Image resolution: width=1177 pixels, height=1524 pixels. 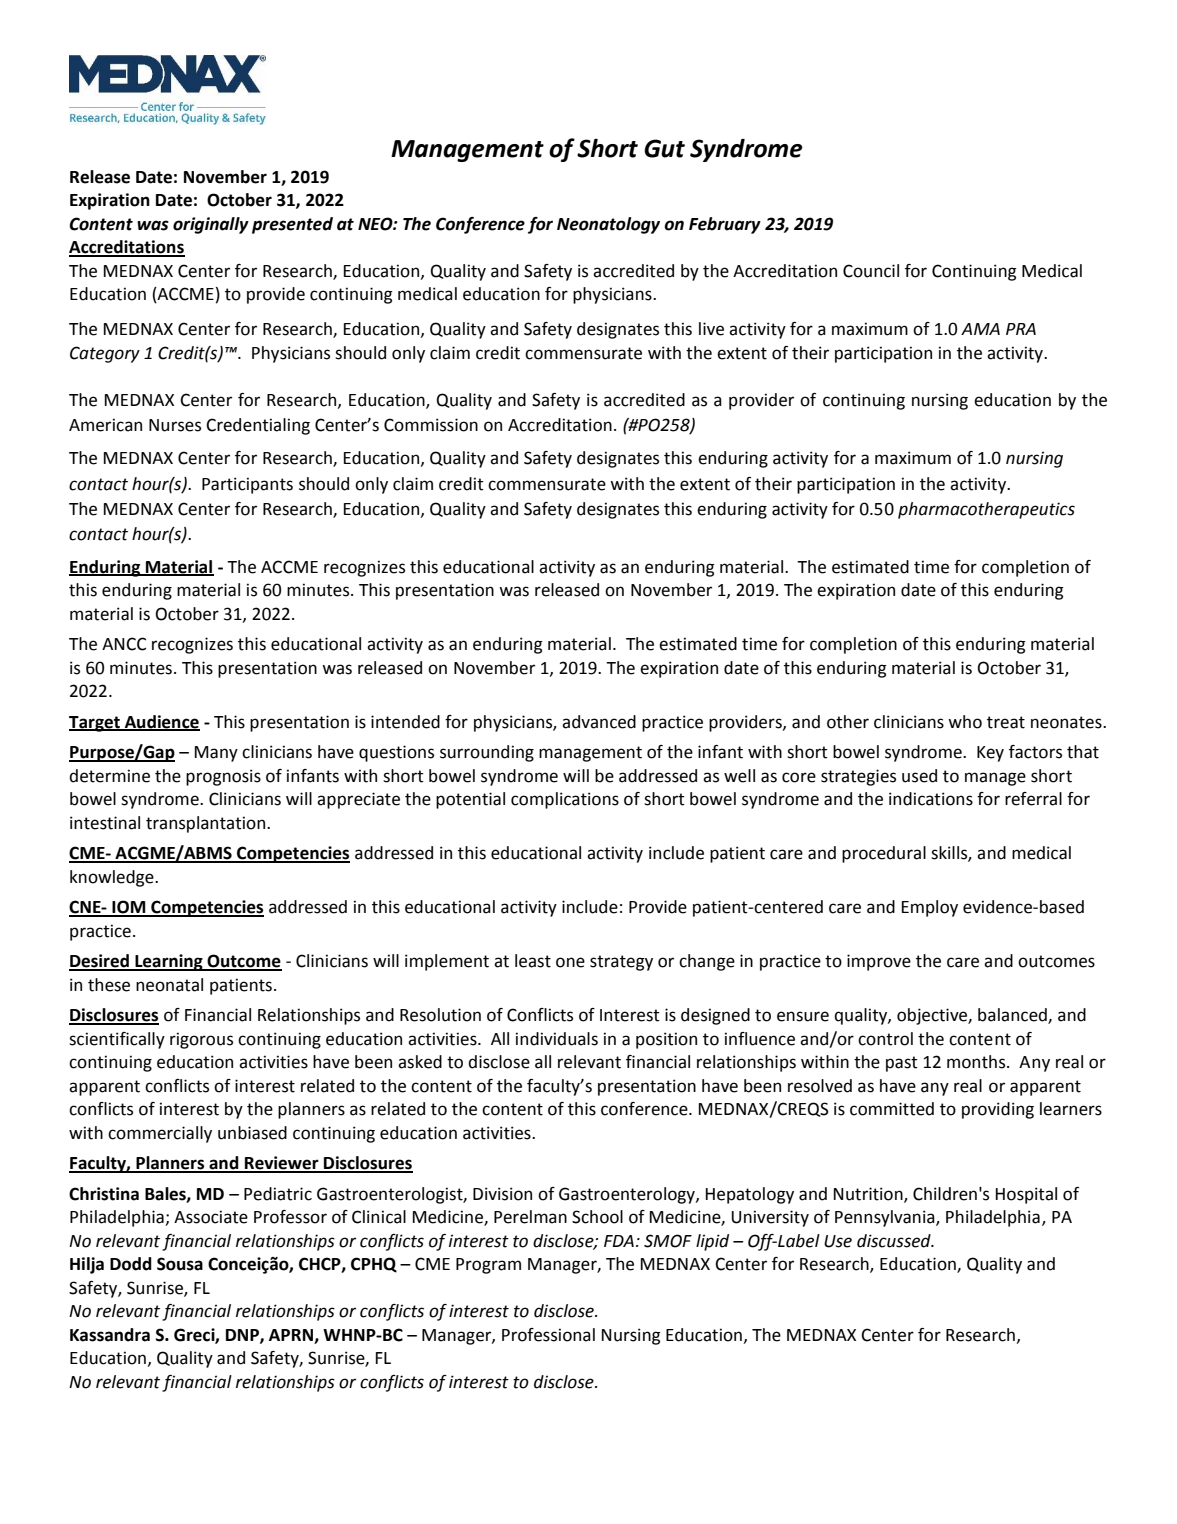 What do you see at coordinates (599, 722) in the document?
I see `advanced` at bounding box center [599, 722].
